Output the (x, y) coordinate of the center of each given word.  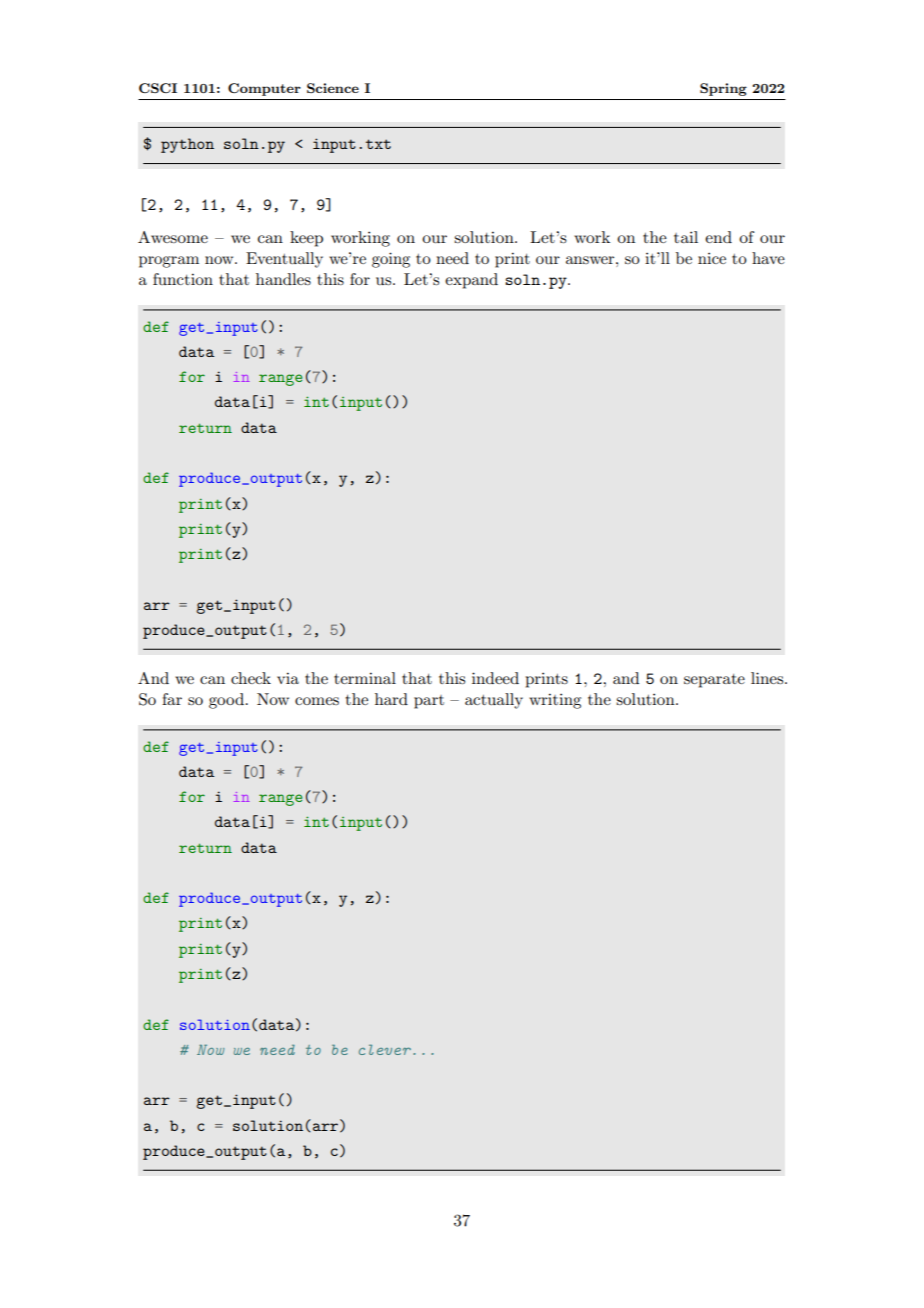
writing (555, 701)
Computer (264, 89)
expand (471, 281)
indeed (495, 678)
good (228, 701)
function (183, 279)
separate (714, 681)
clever (385, 1049)
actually (494, 701)
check (251, 678)
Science (333, 88)
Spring (723, 89)
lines (768, 678)
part (429, 702)
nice (712, 258)
